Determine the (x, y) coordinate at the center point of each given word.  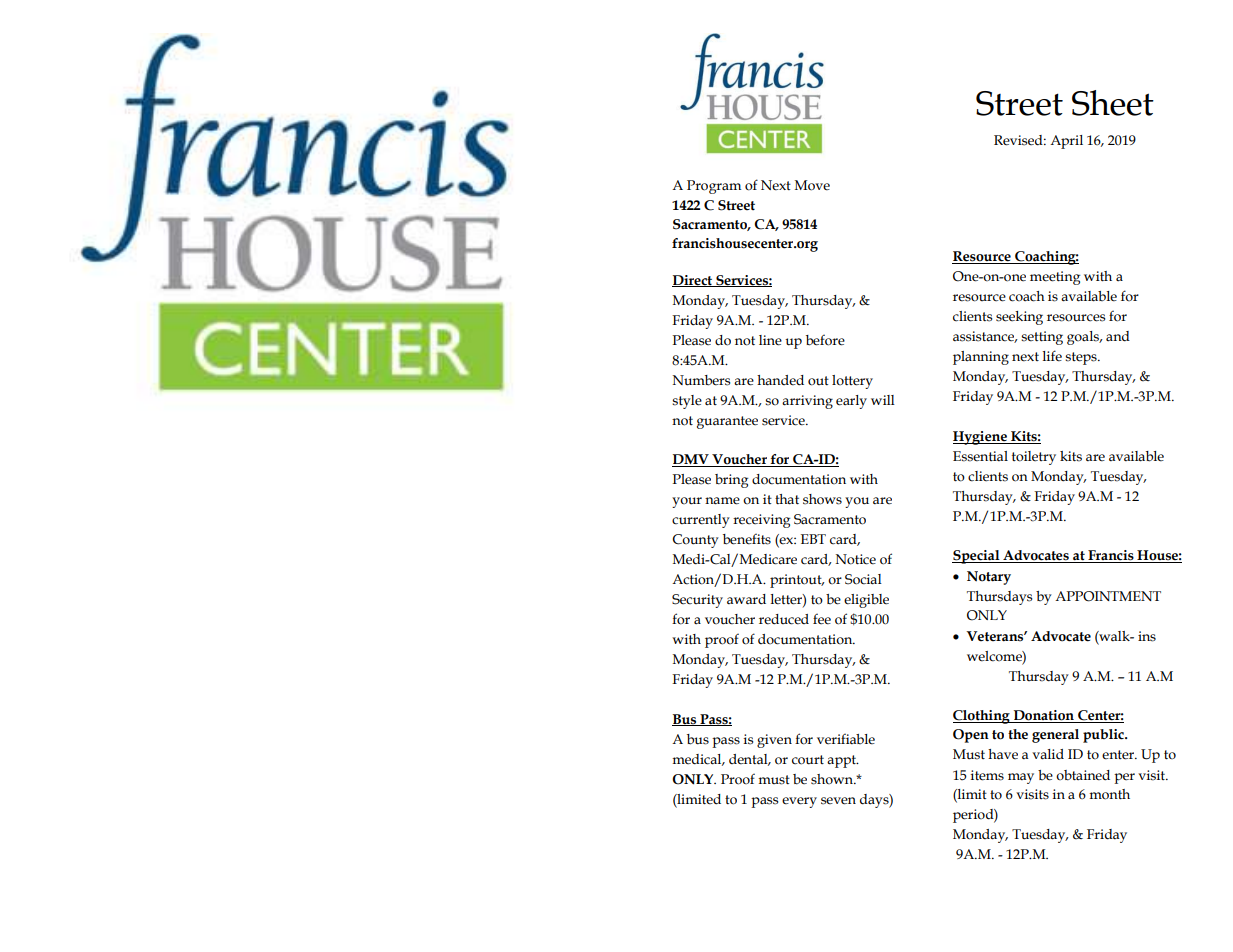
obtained (1083, 775)
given (774, 741)
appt (843, 761)
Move (812, 185)
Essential (980, 456)
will (883, 400)
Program (714, 187)
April (1066, 142)
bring (731, 481)
